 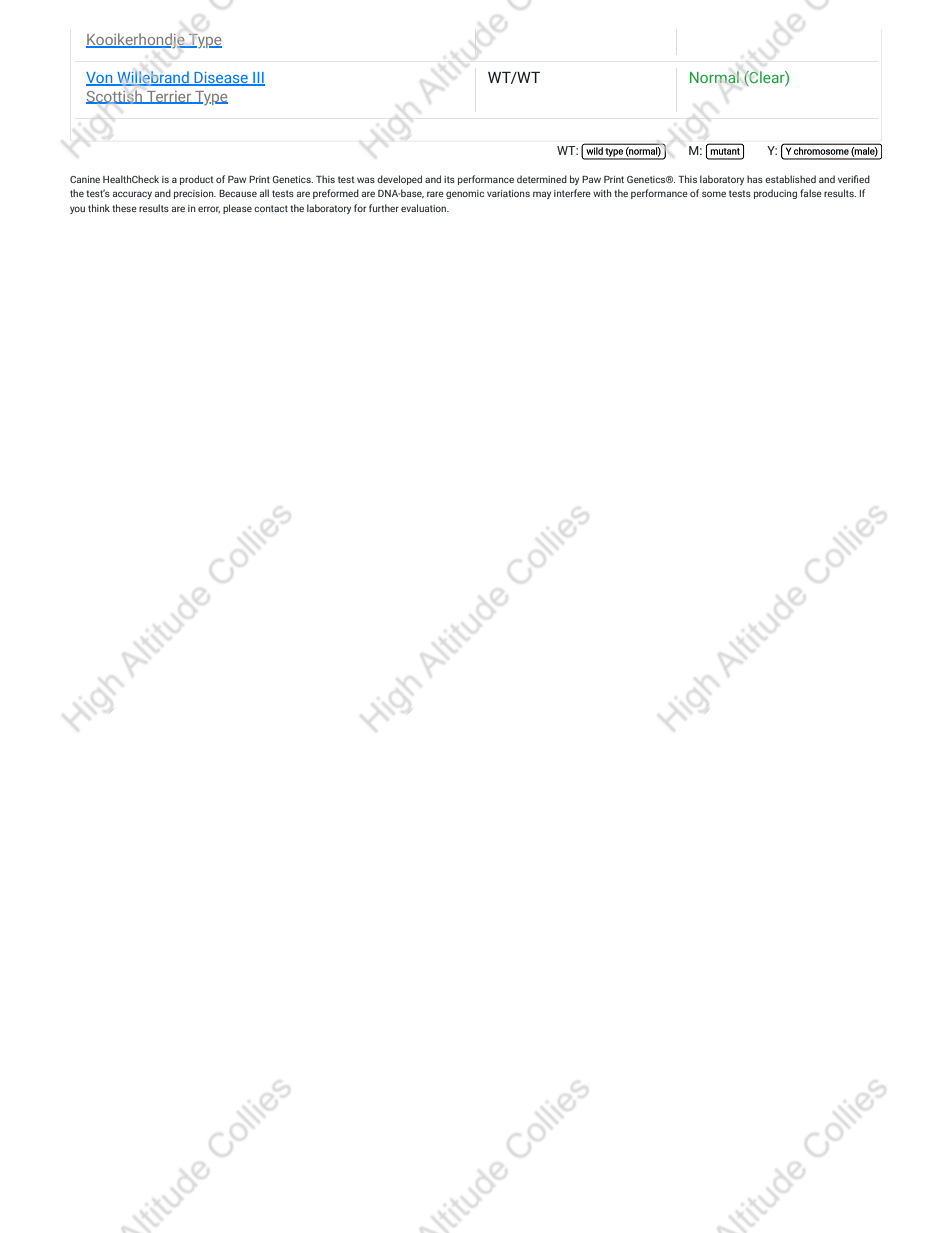 What do you see at coordinates (100, 79) in the screenshot?
I see `Von` at bounding box center [100, 79].
